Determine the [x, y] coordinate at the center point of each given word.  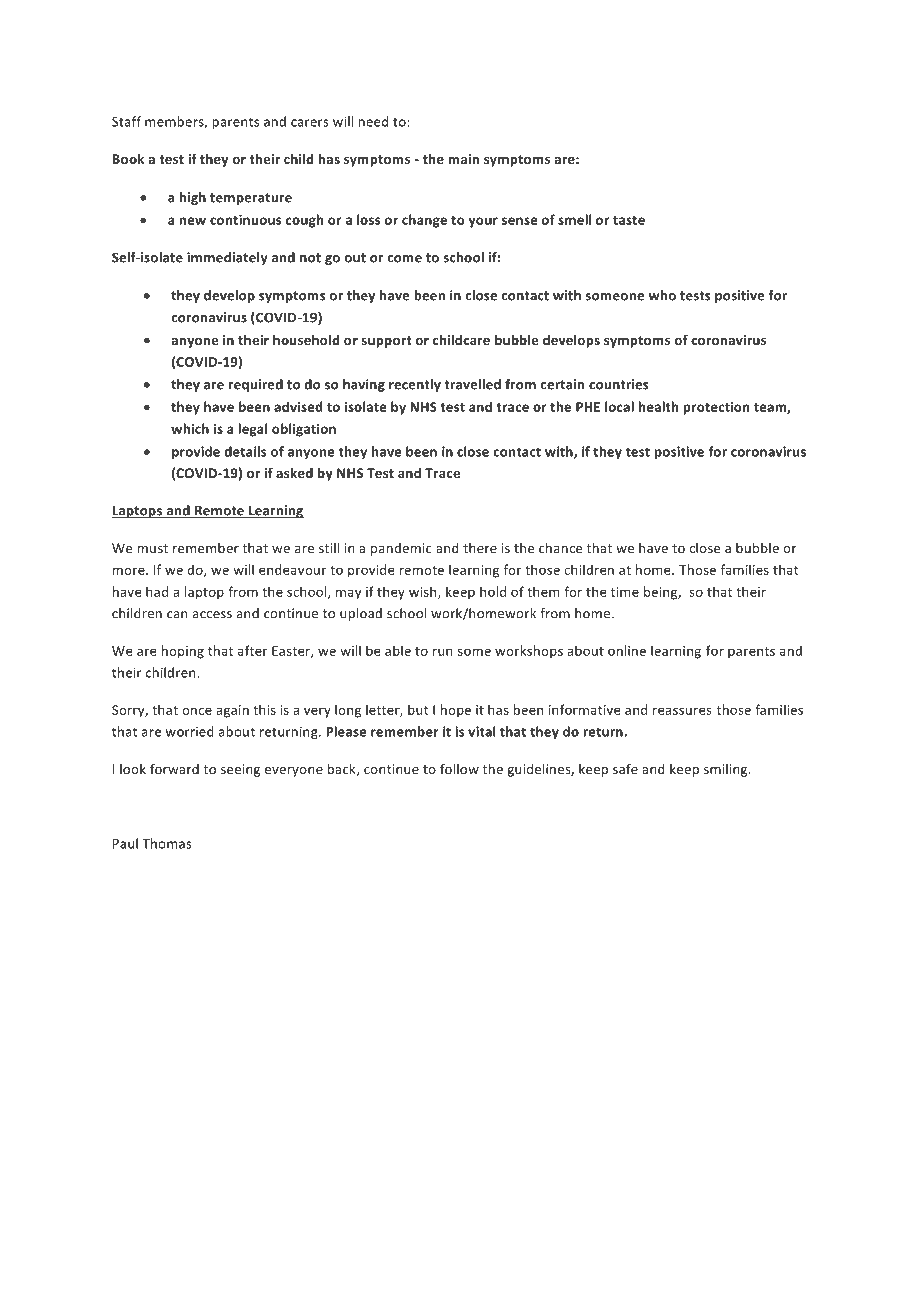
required [256, 385]
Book [128, 159]
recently [415, 385]
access [212, 615]
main [463, 159]
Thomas [167, 843]
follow [459, 768]
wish [424, 592]
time [625, 592]
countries [618, 384]
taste [629, 220]
